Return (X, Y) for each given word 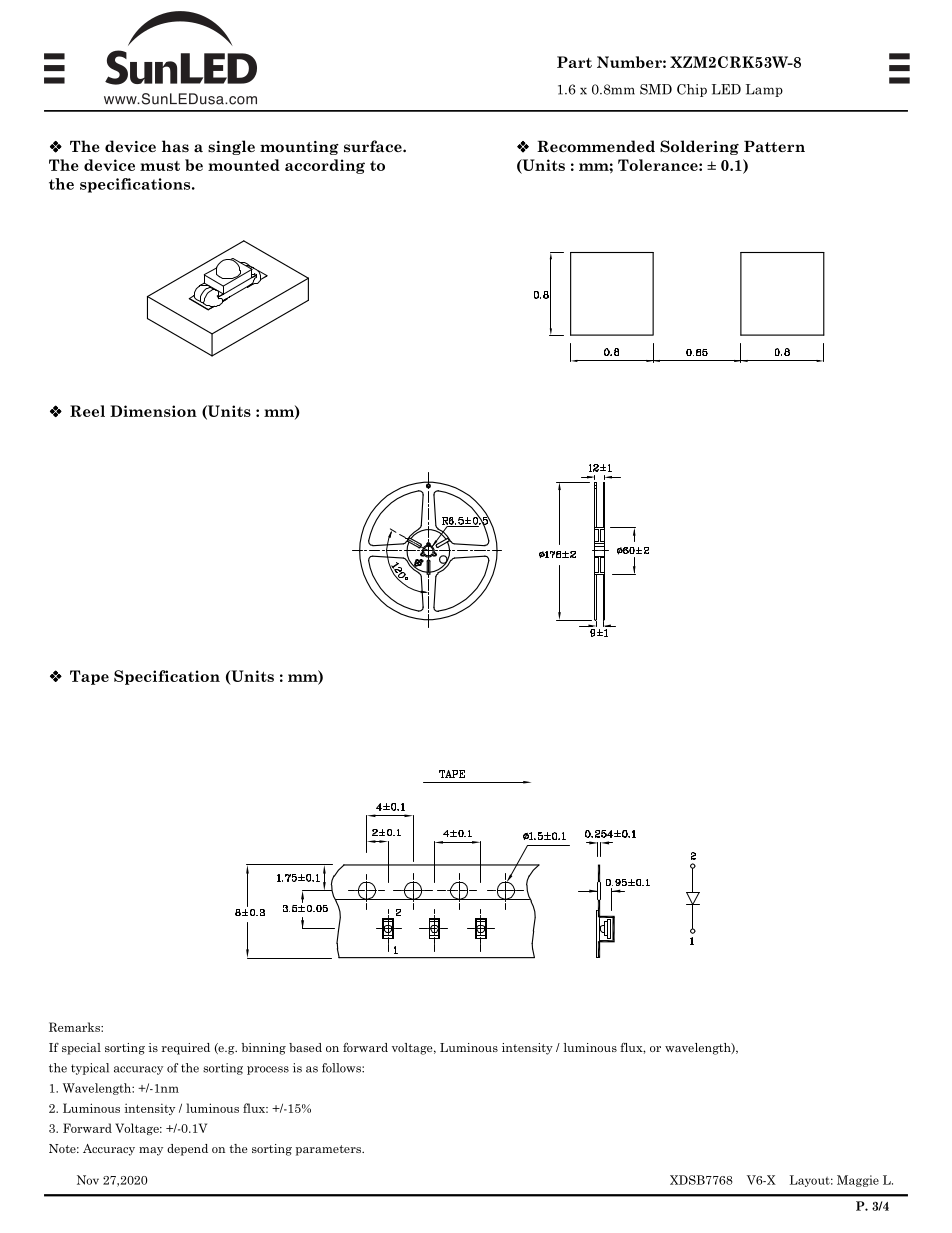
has (175, 146)
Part (574, 62)
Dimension (153, 411)
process (268, 1070)
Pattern (774, 147)
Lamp (764, 90)
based (305, 1047)
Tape (89, 677)
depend (187, 1150)
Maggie (858, 1181)
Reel (87, 411)
